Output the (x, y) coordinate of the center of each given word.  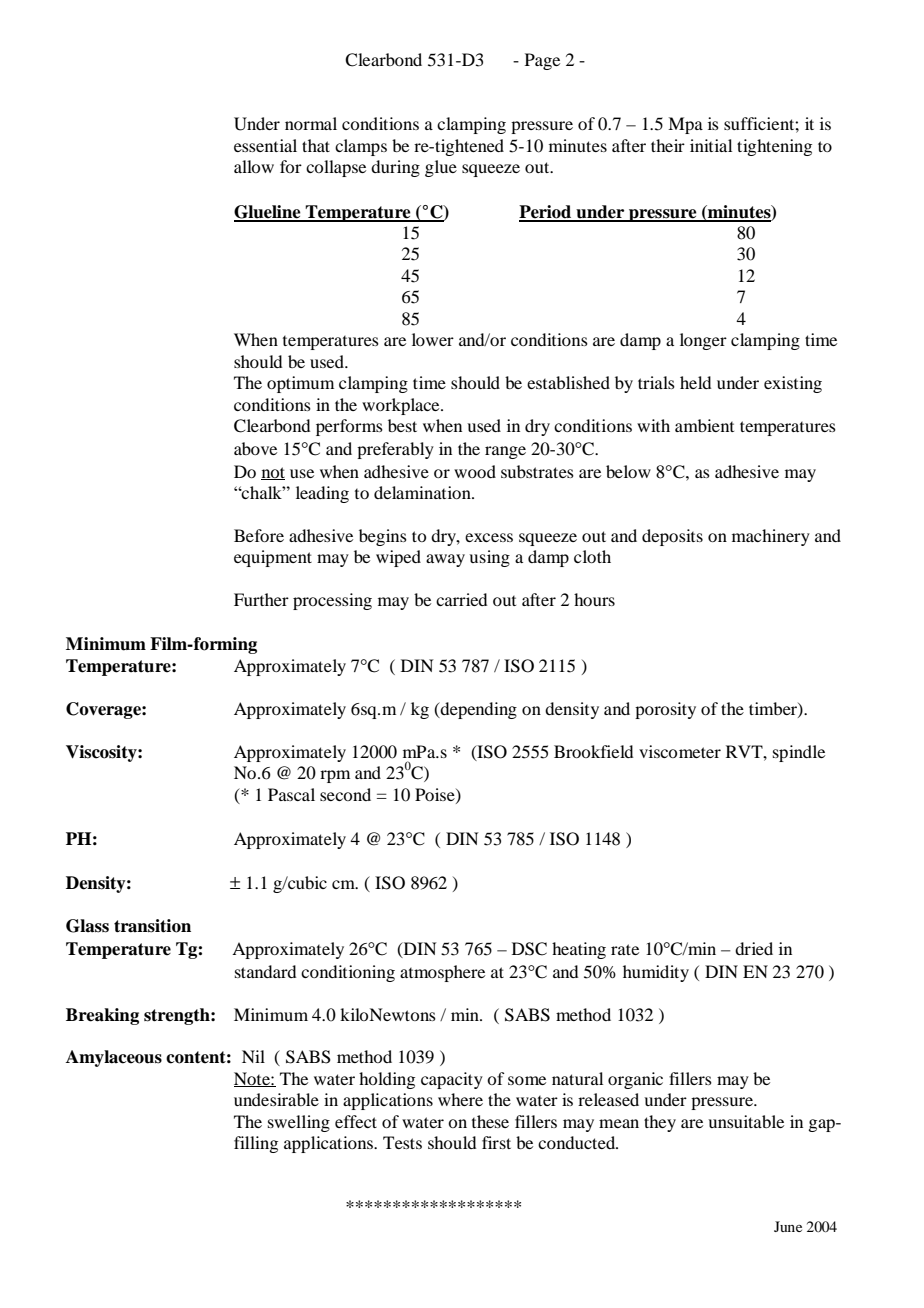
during (395, 168)
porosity (665, 710)
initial (711, 145)
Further (261, 599)
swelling (299, 1123)
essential (265, 145)
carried (461, 599)
